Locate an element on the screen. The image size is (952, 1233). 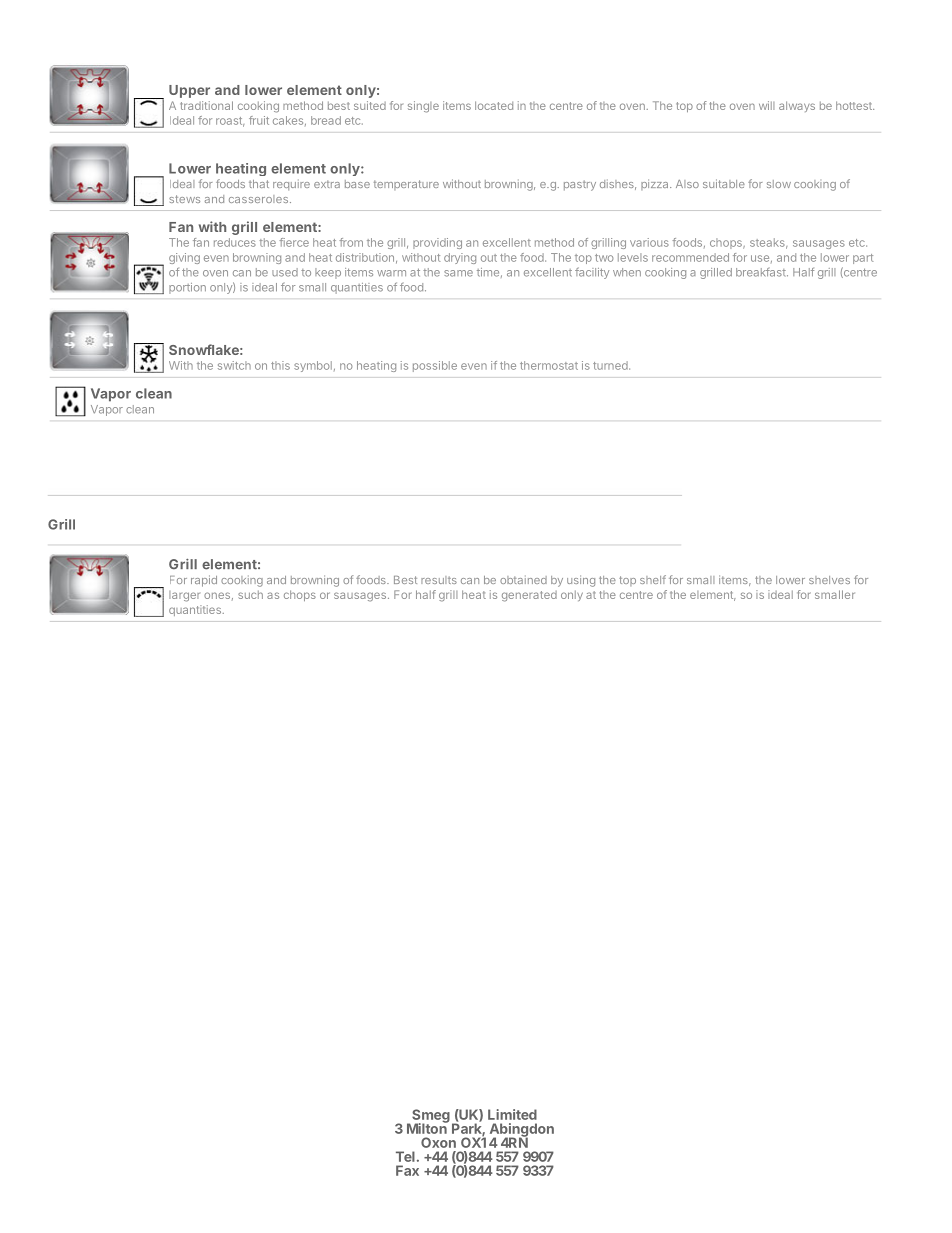
shelves is located at coordinates (829, 580).
